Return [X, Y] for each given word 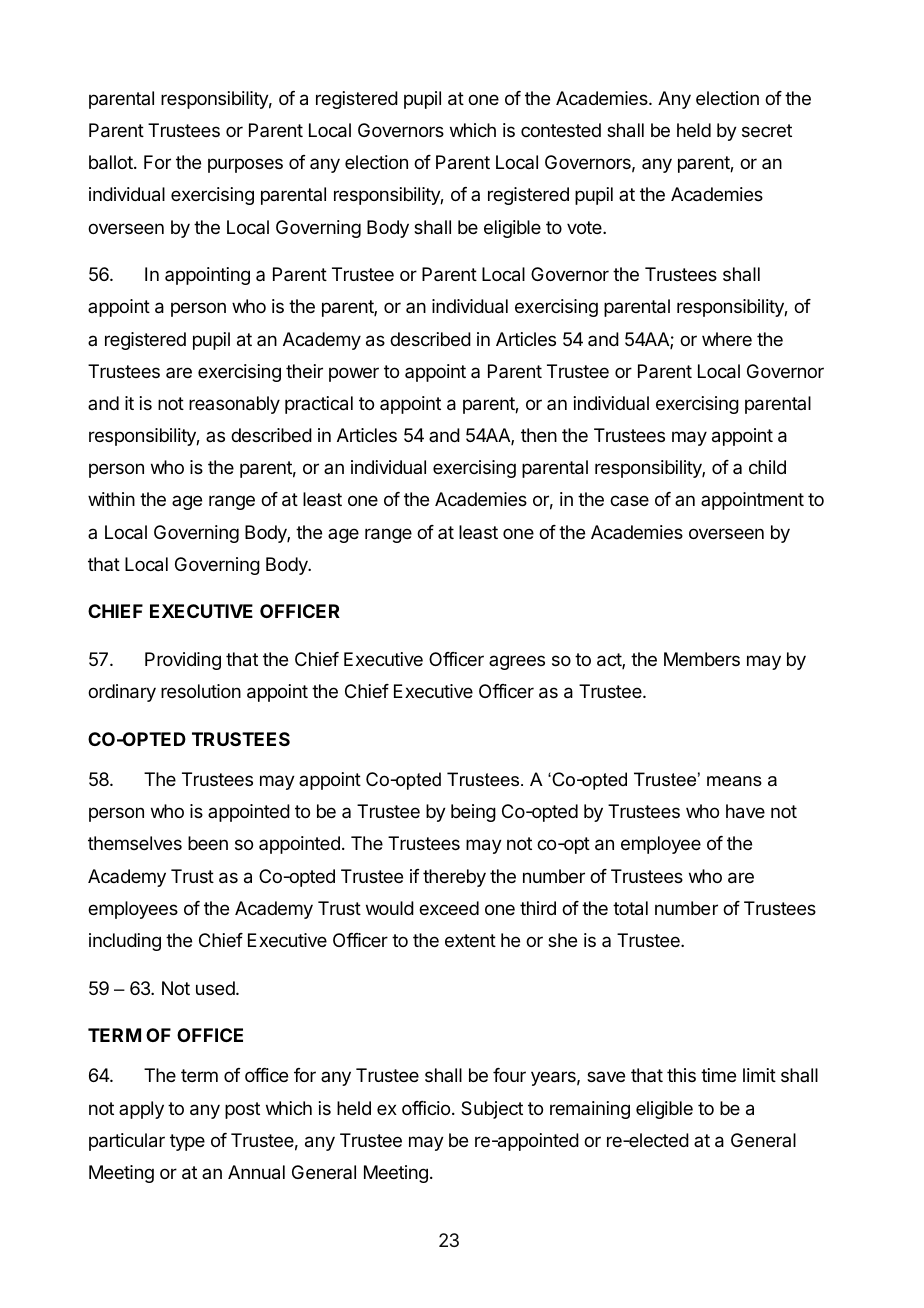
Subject [492, 1110]
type [187, 1142]
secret [767, 130]
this [681, 1075]
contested [561, 130]
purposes [245, 165]
